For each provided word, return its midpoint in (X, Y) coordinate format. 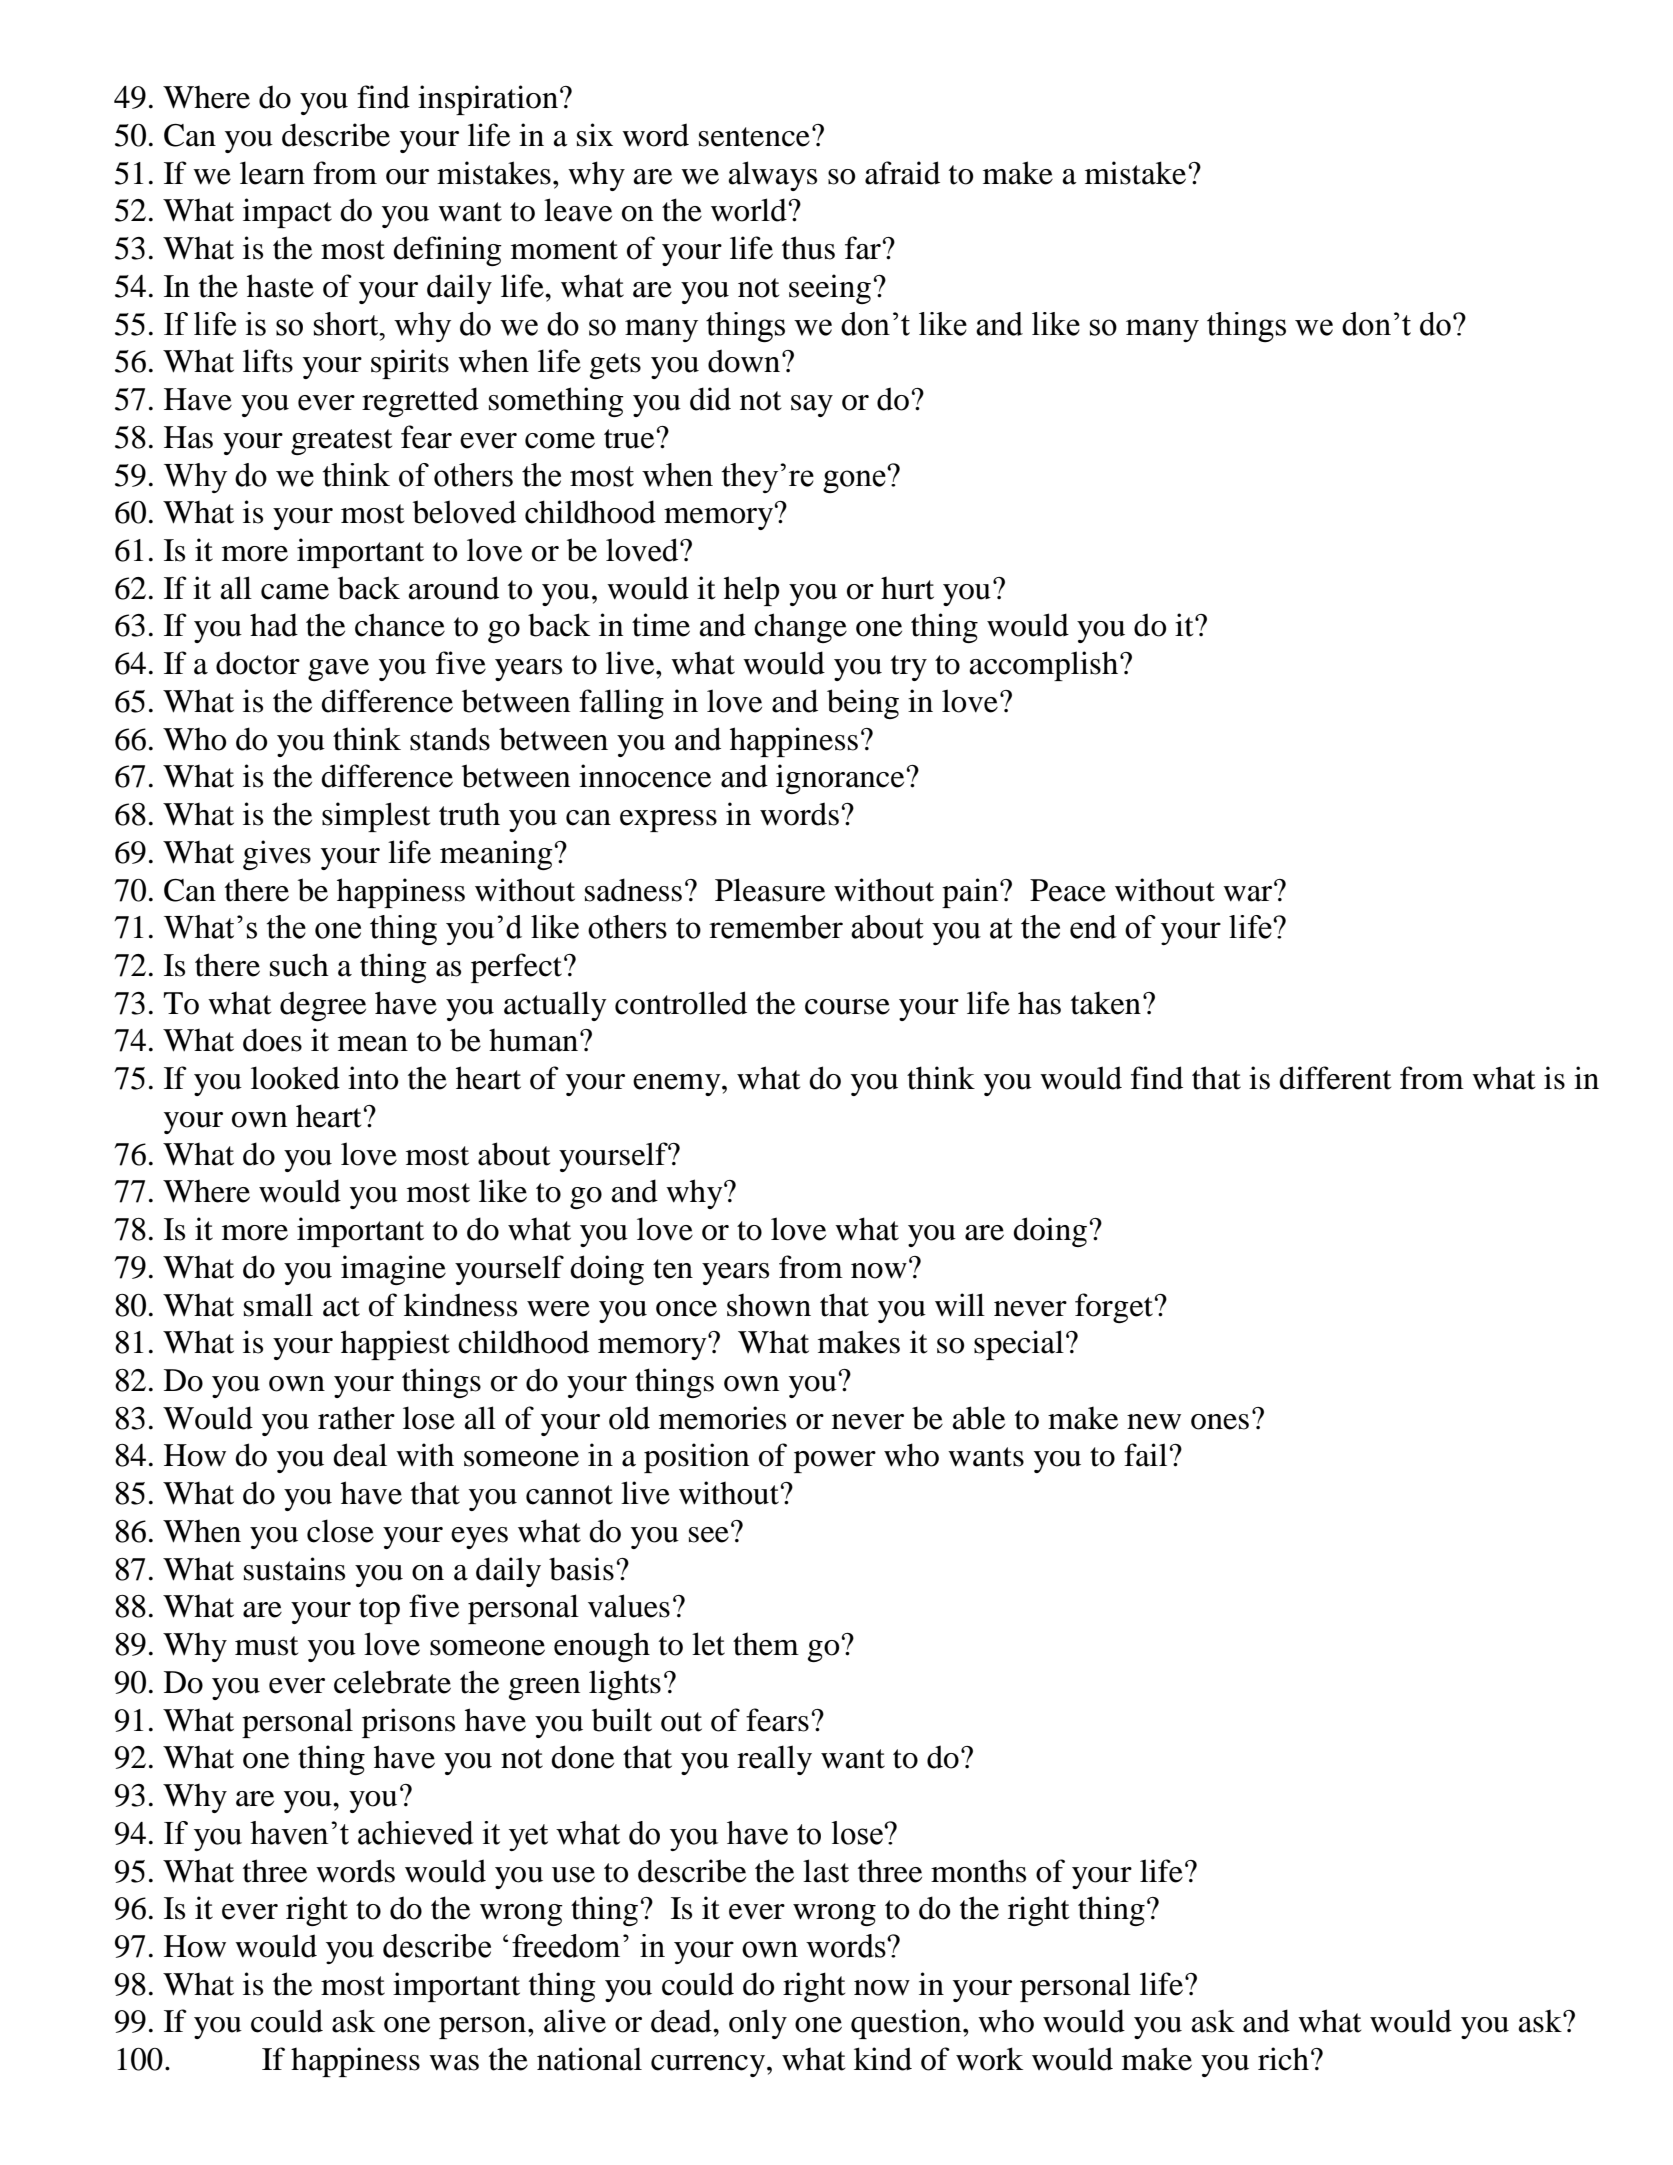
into (373, 1078)
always (773, 176)
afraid (902, 173)
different (1335, 1078)
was (454, 2063)
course (847, 1007)
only (758, 2024)
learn (272, 173)
